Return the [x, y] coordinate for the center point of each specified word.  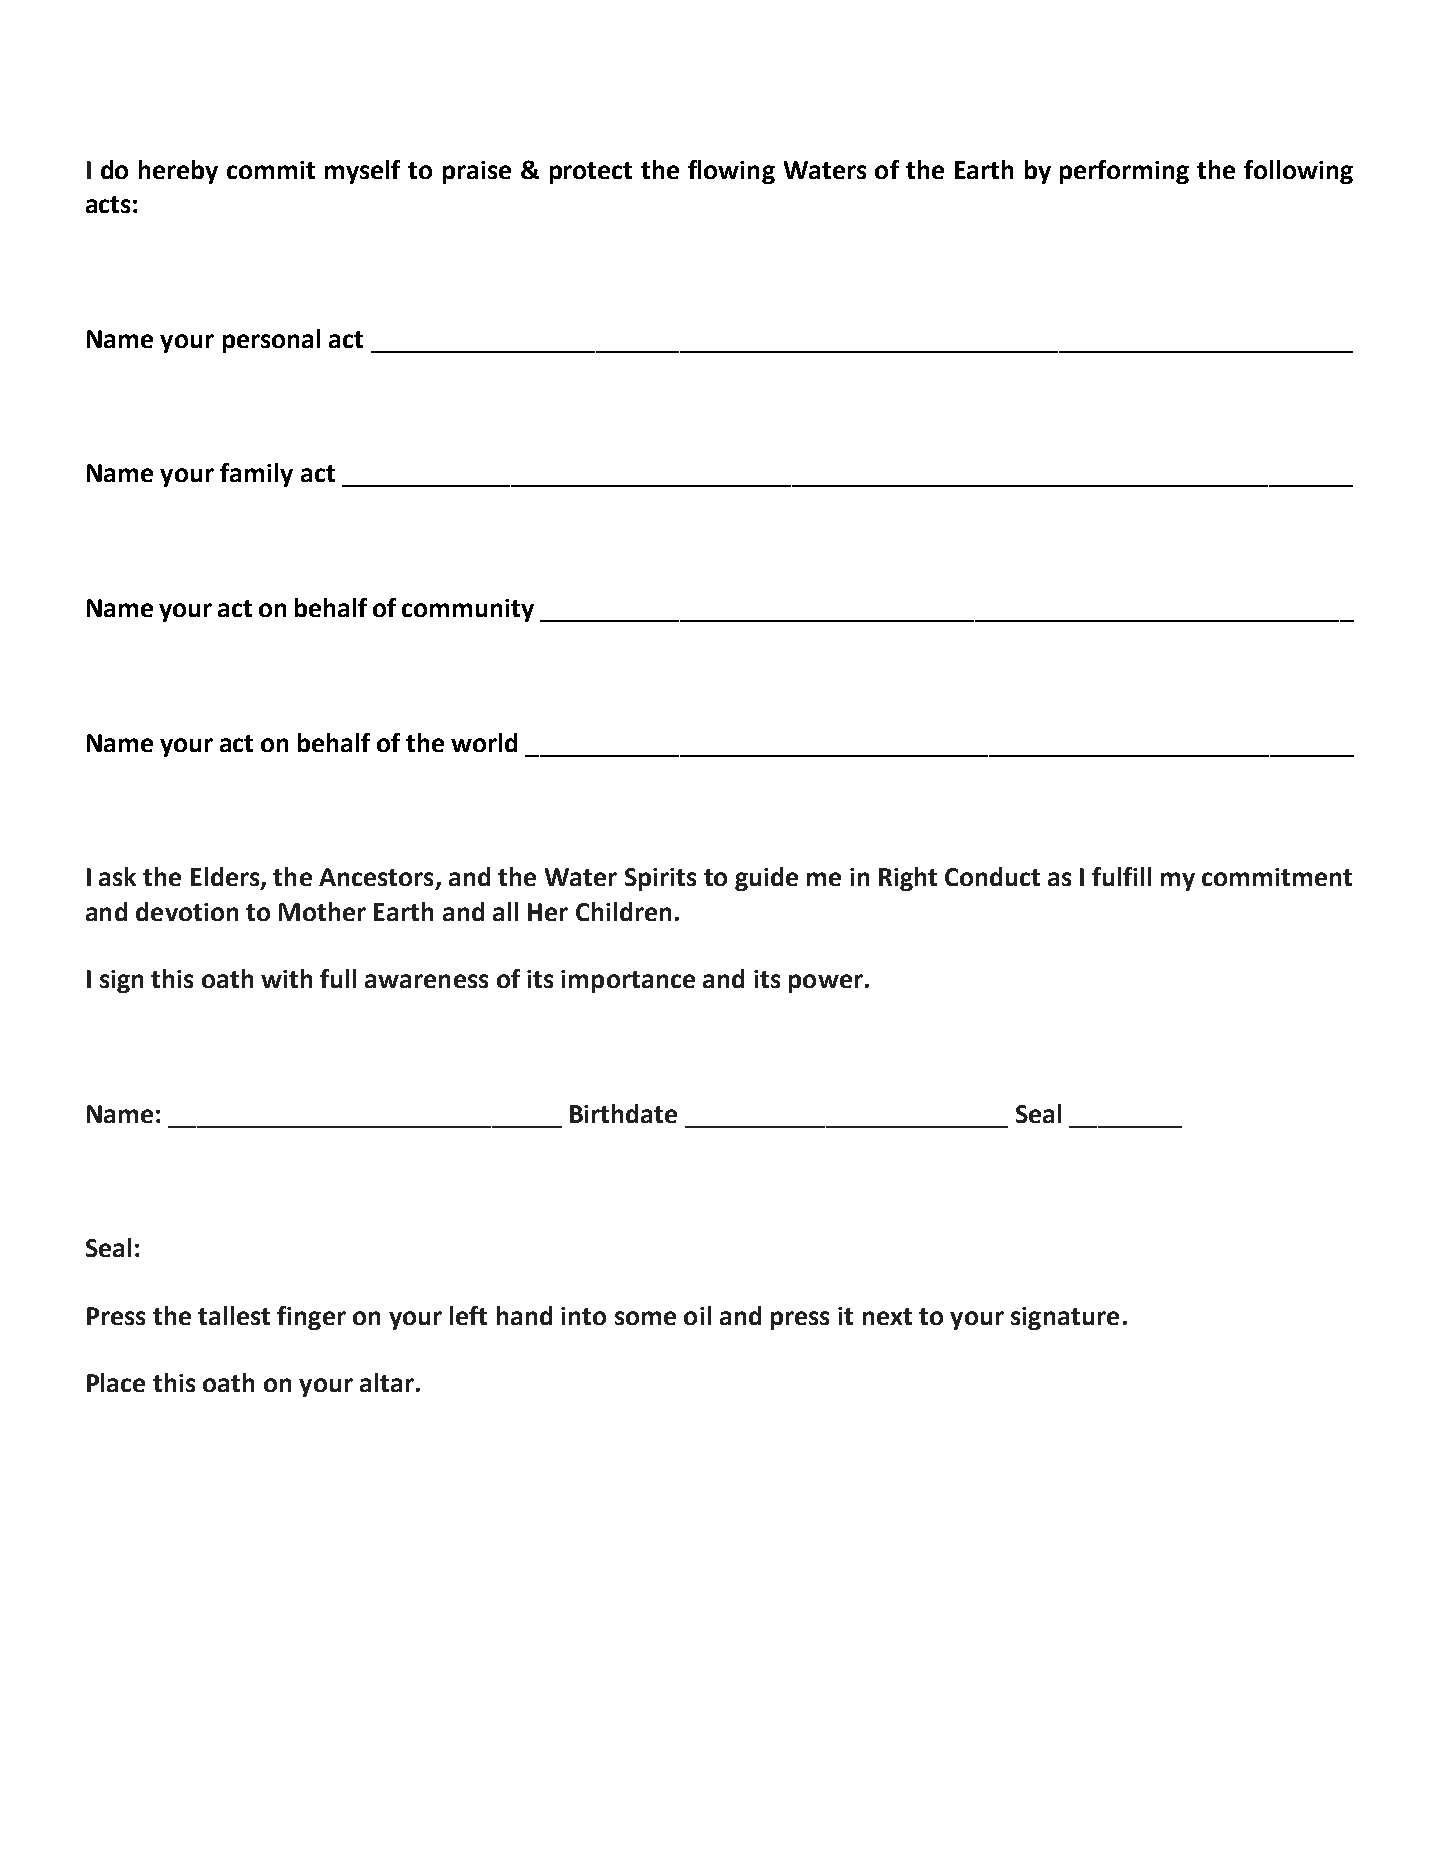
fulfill [1121, 876]
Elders [226, 878]
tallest [234, 1315]
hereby [178, 172]
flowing [731, 172]
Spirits [660, 879]
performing [1124, 172]
